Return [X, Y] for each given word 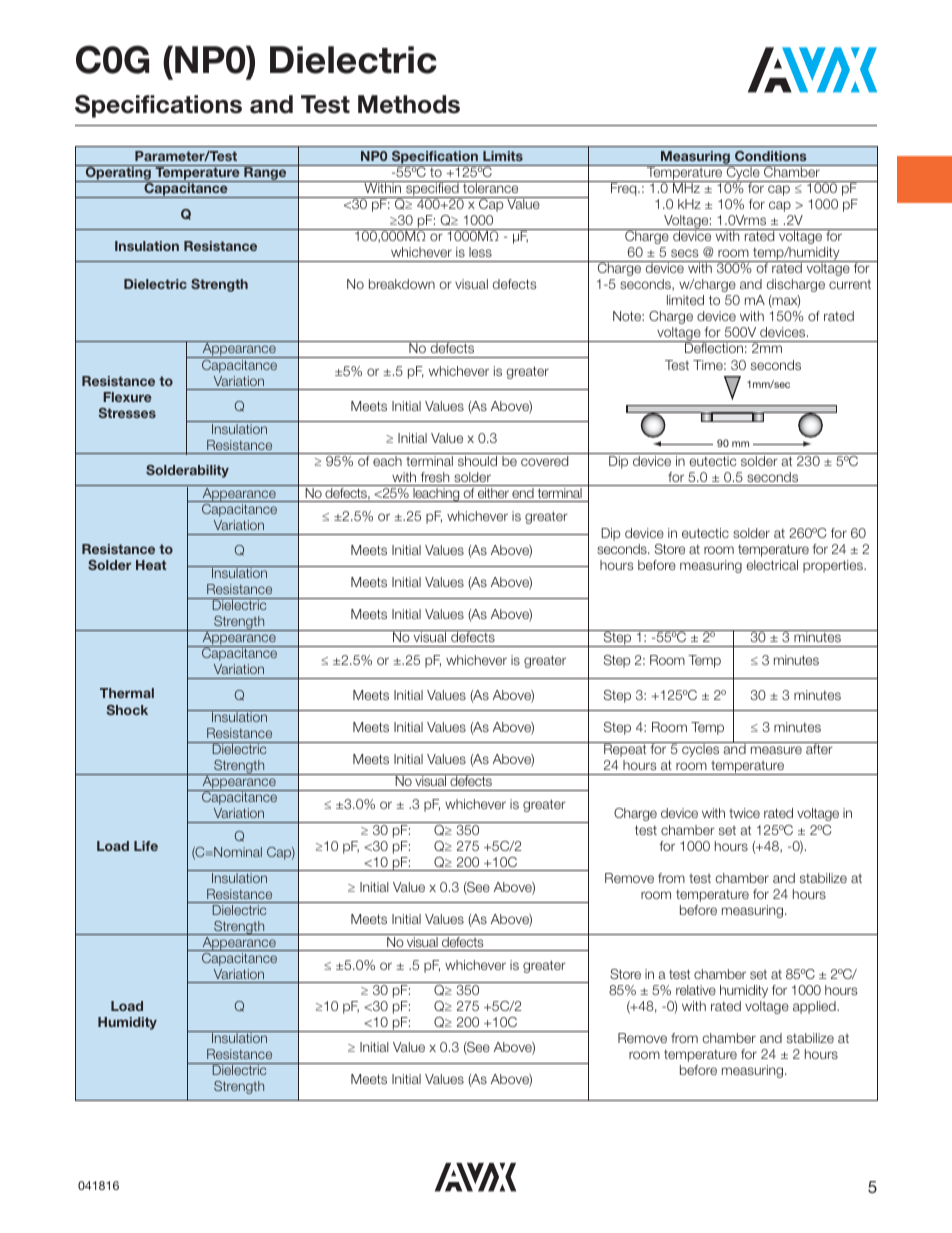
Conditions [771, 156]
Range [265, 173]
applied [815, 1007]
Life [146, 846]
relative [696, 990]
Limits [503, 156]
